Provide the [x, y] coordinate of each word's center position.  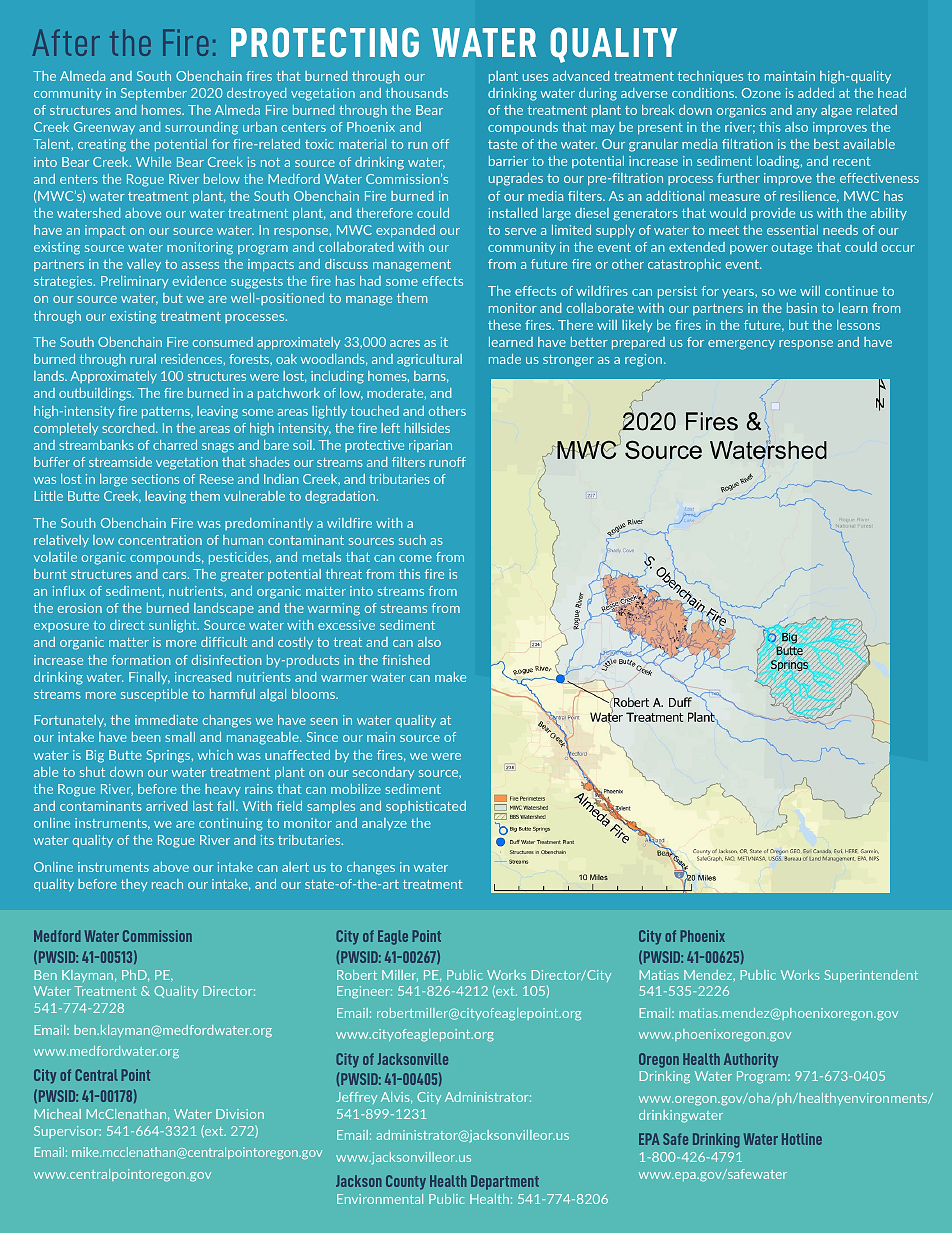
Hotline [802, 1139]
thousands [417, 93]
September [154, 94]
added [816, 93]
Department [505, 1182]
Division [240, 1114]
